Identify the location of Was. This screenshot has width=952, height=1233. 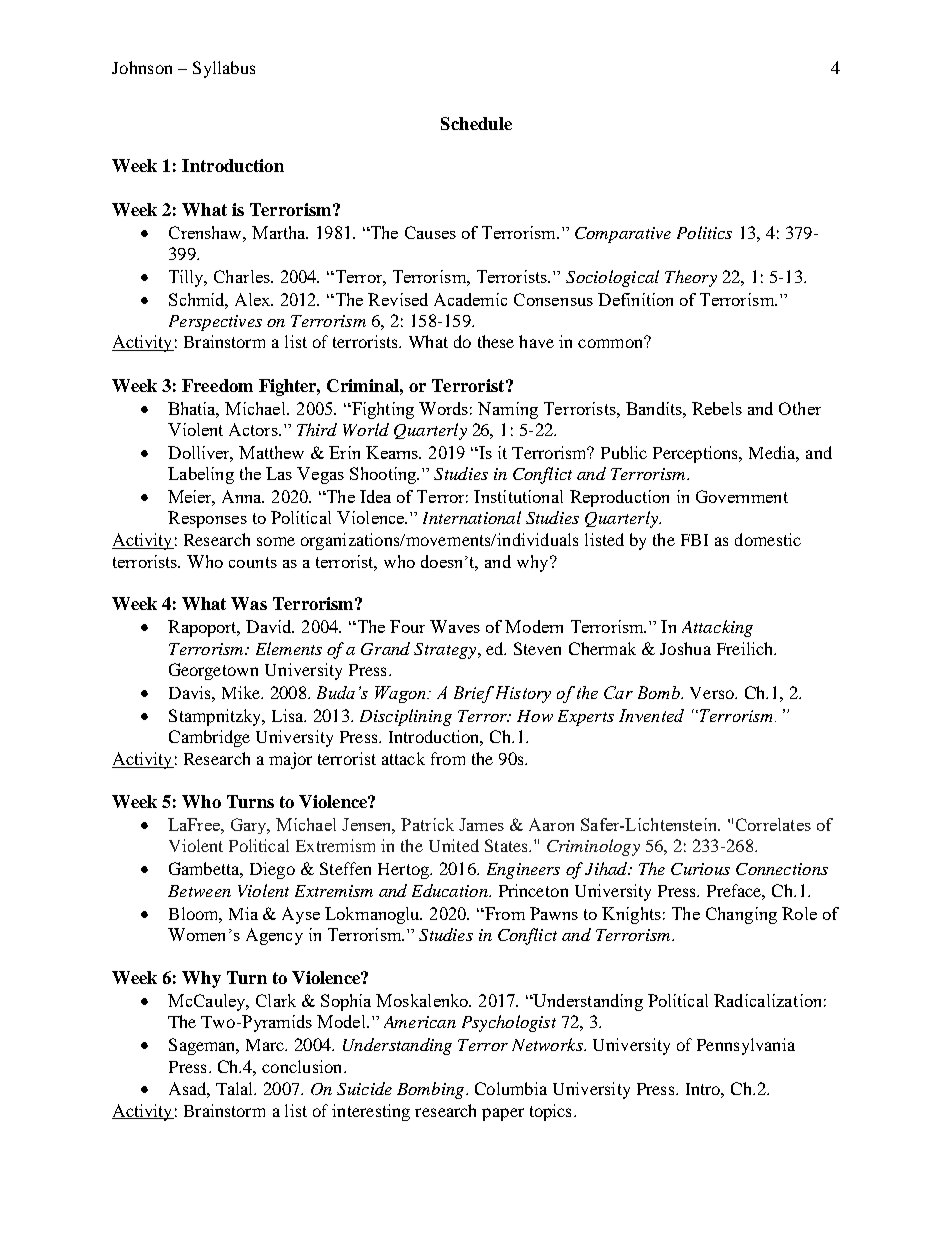
(249, 603).
